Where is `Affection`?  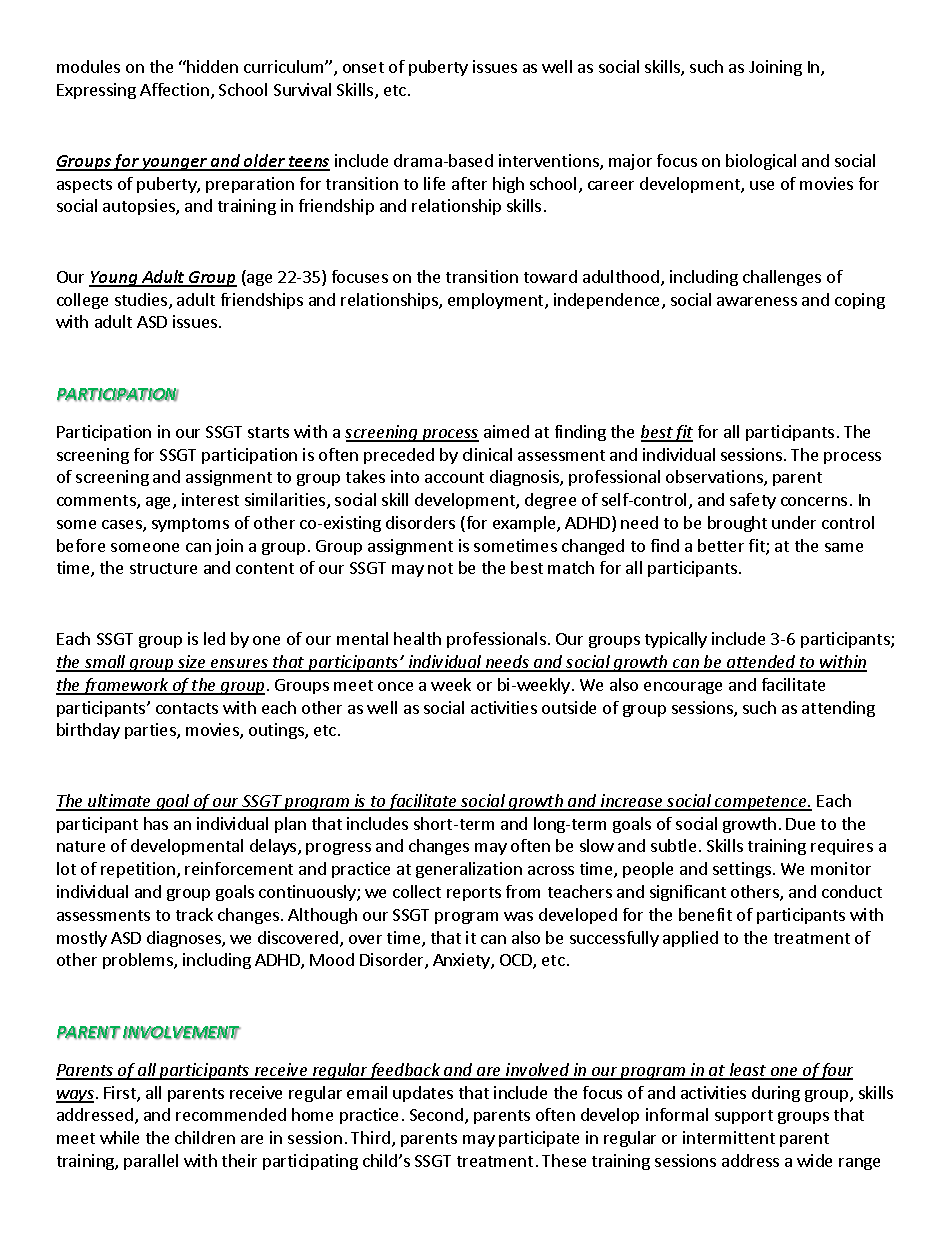 Affection is located at coordinates (174, 89).
